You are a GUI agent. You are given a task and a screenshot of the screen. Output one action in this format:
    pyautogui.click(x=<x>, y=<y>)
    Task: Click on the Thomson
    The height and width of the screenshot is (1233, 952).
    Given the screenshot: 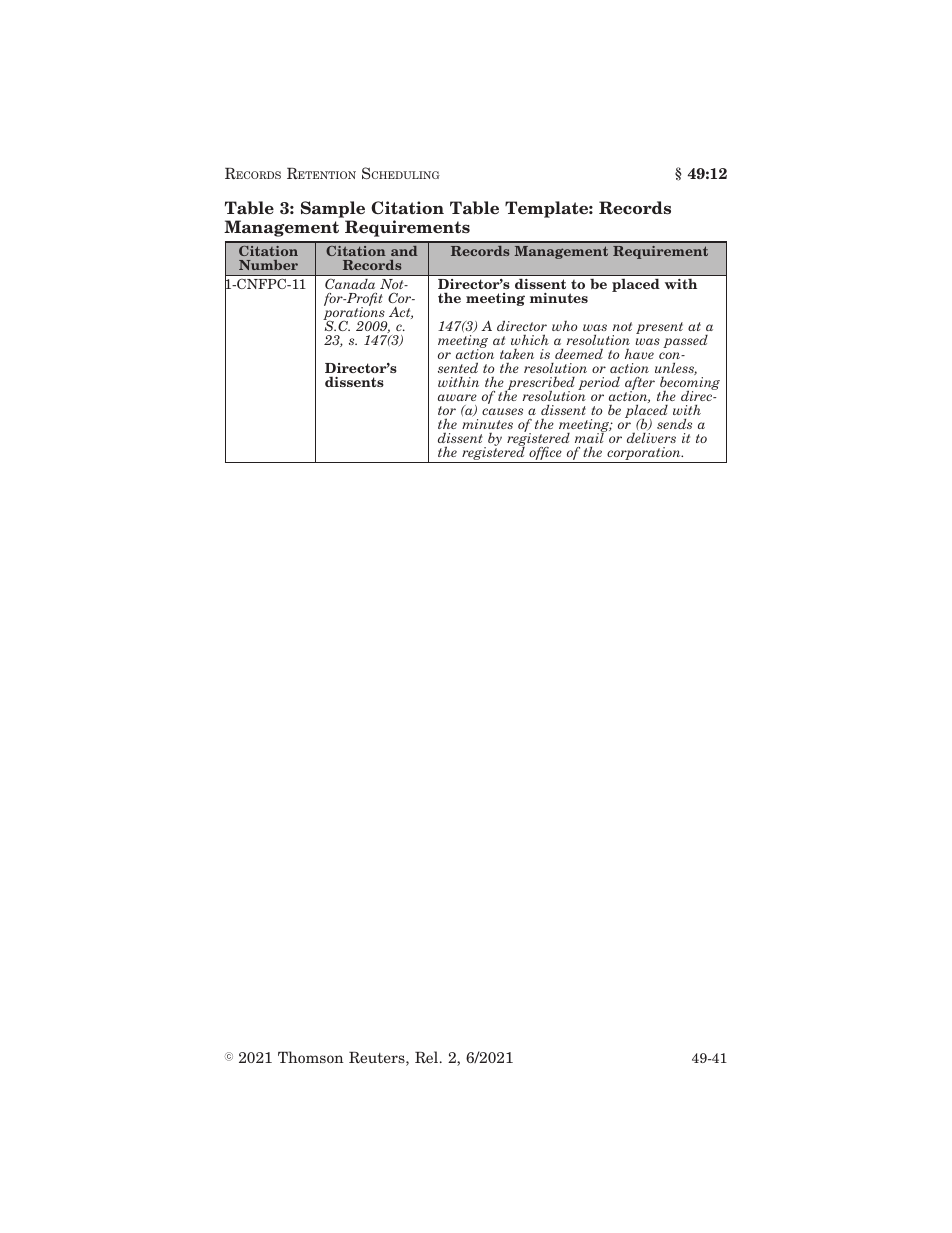 What is the action you would take?
    pyautogui.click(x=311, y=1057)
